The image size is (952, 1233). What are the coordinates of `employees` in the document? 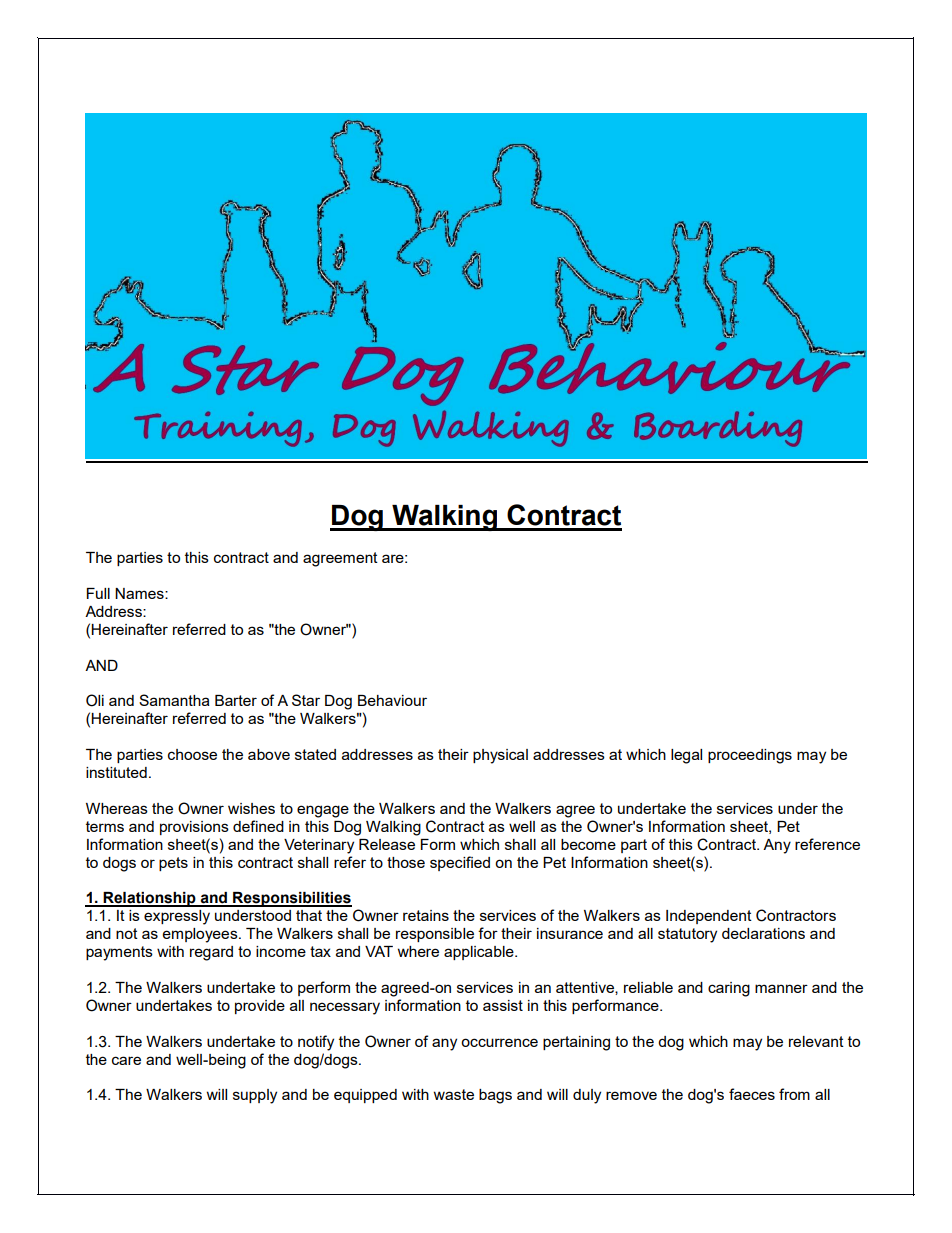 It's located at (201, 935).
